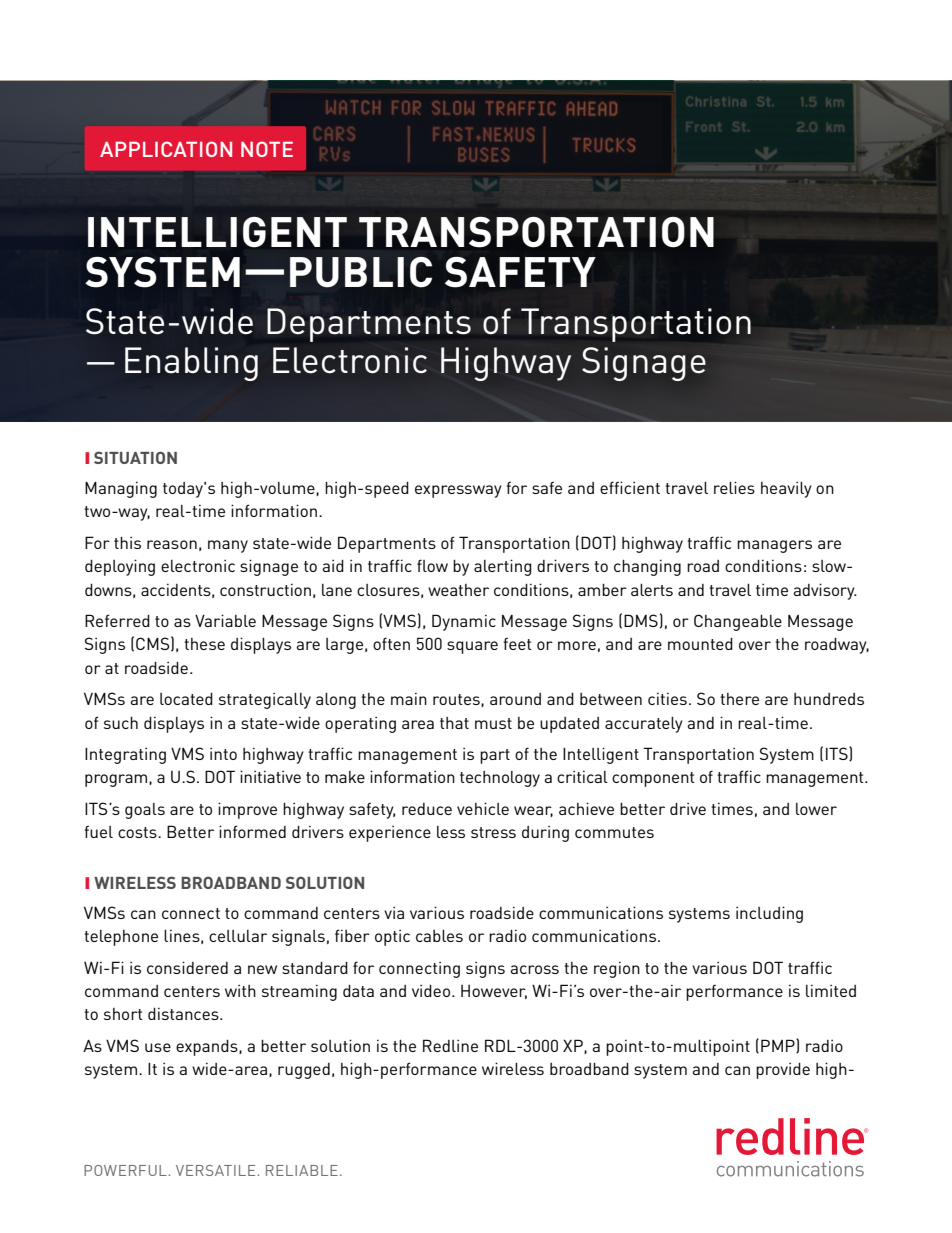  I want to click on NOTE, so click(267, 149).
